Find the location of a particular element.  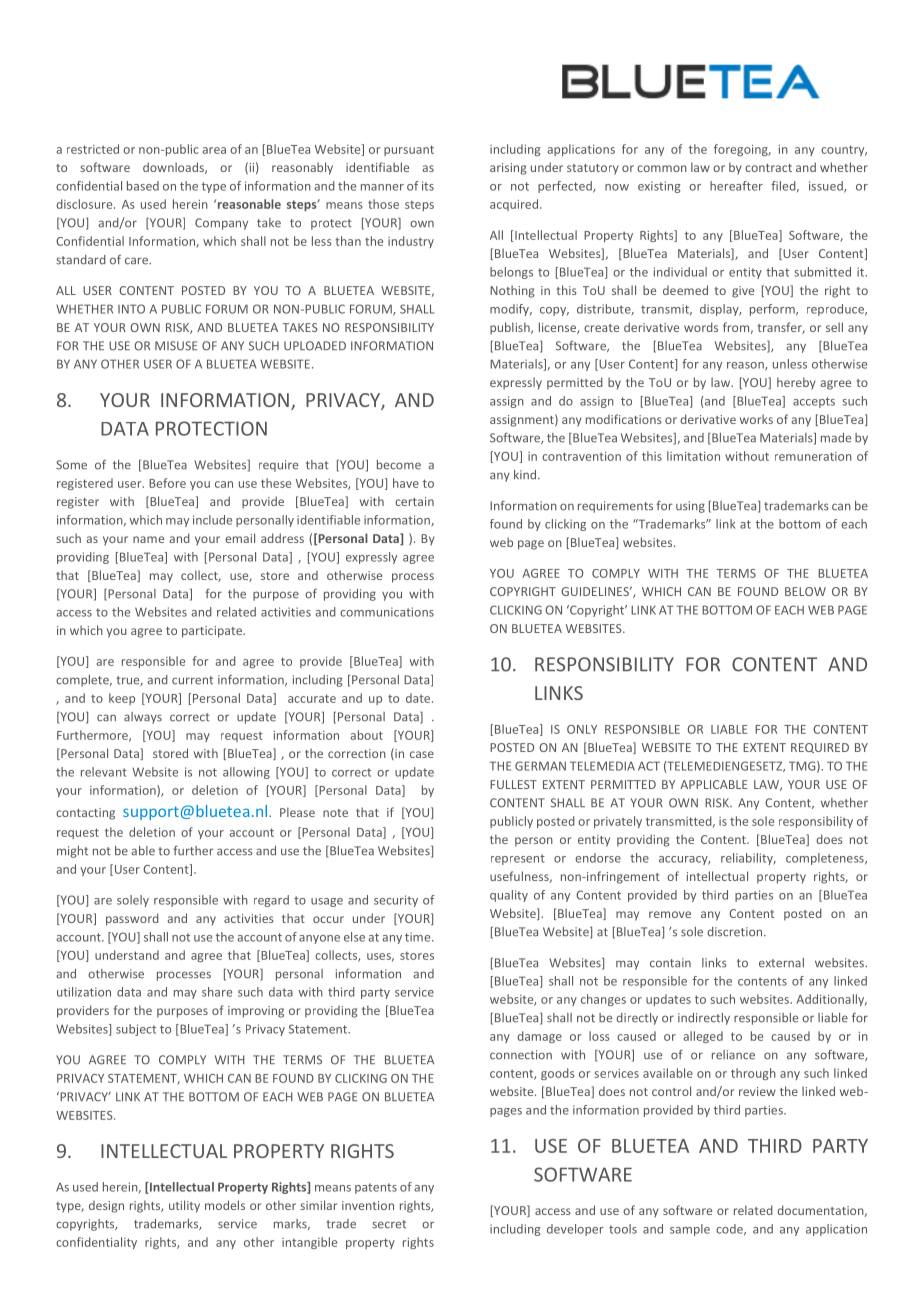

represent is located at coordinates (518, 859).
